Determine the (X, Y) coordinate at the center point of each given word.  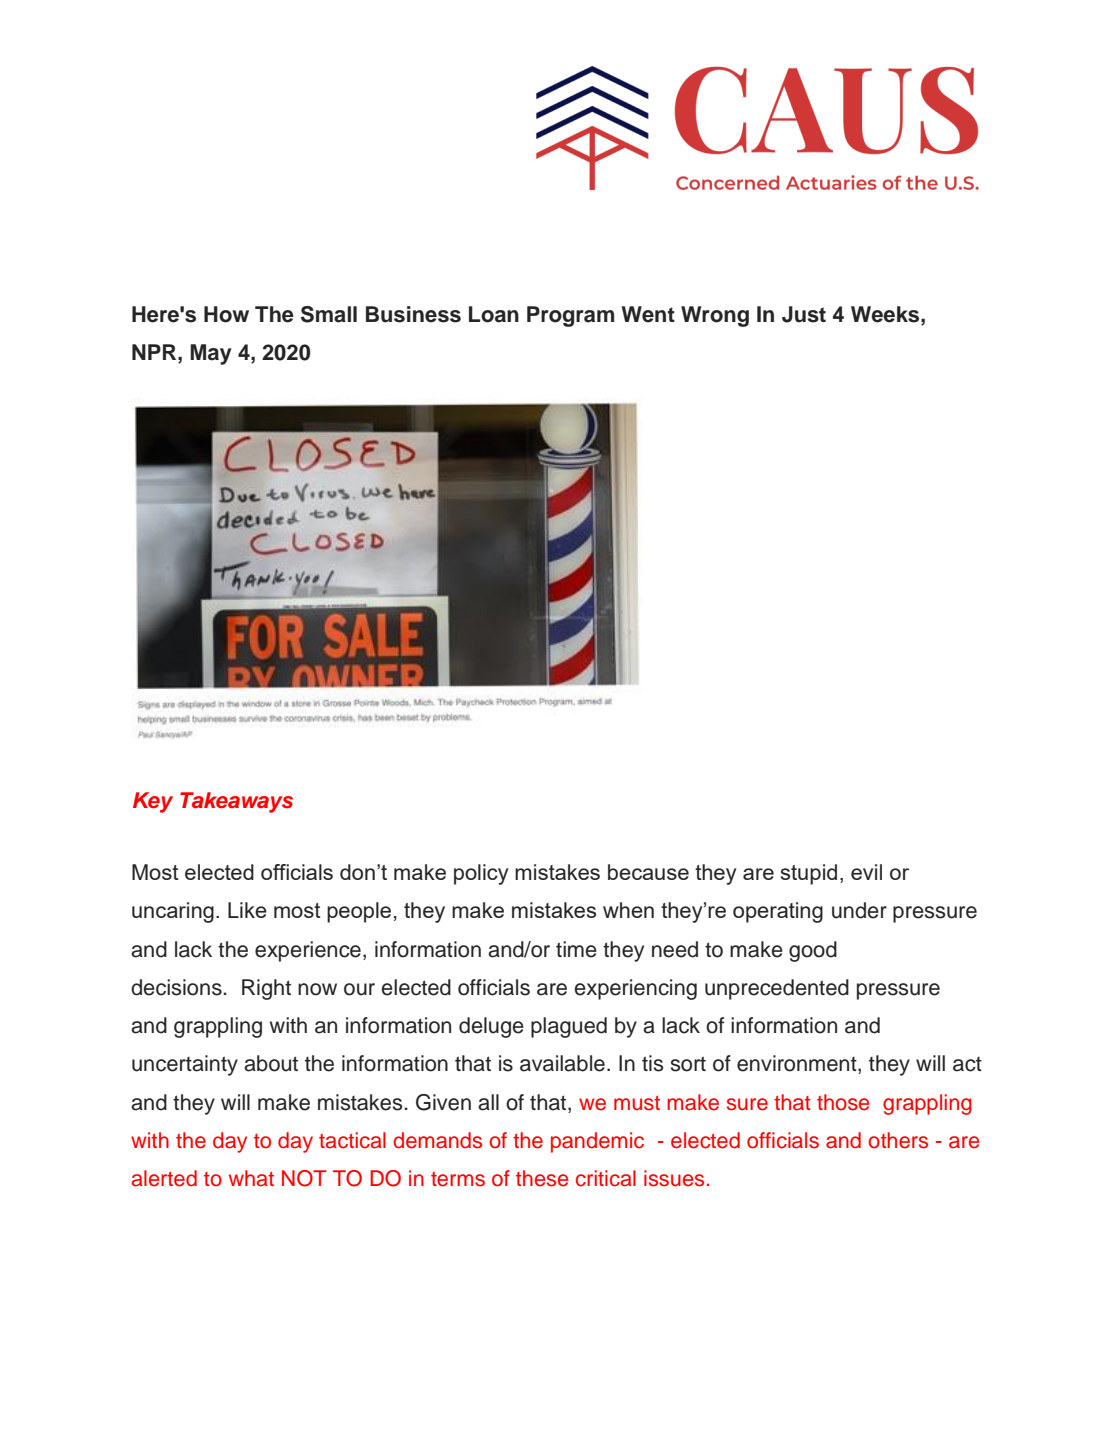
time (576, 949)
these (542, 1178)
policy (481, 874)
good (813, 951)
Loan (494, 314)
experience (308, 951)
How (226, 314)
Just (804, 314)
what (251, 1178)
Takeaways (236, 802)
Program (570, 316)
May (211, 354)
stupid (809, 874)
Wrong (715, 316)
